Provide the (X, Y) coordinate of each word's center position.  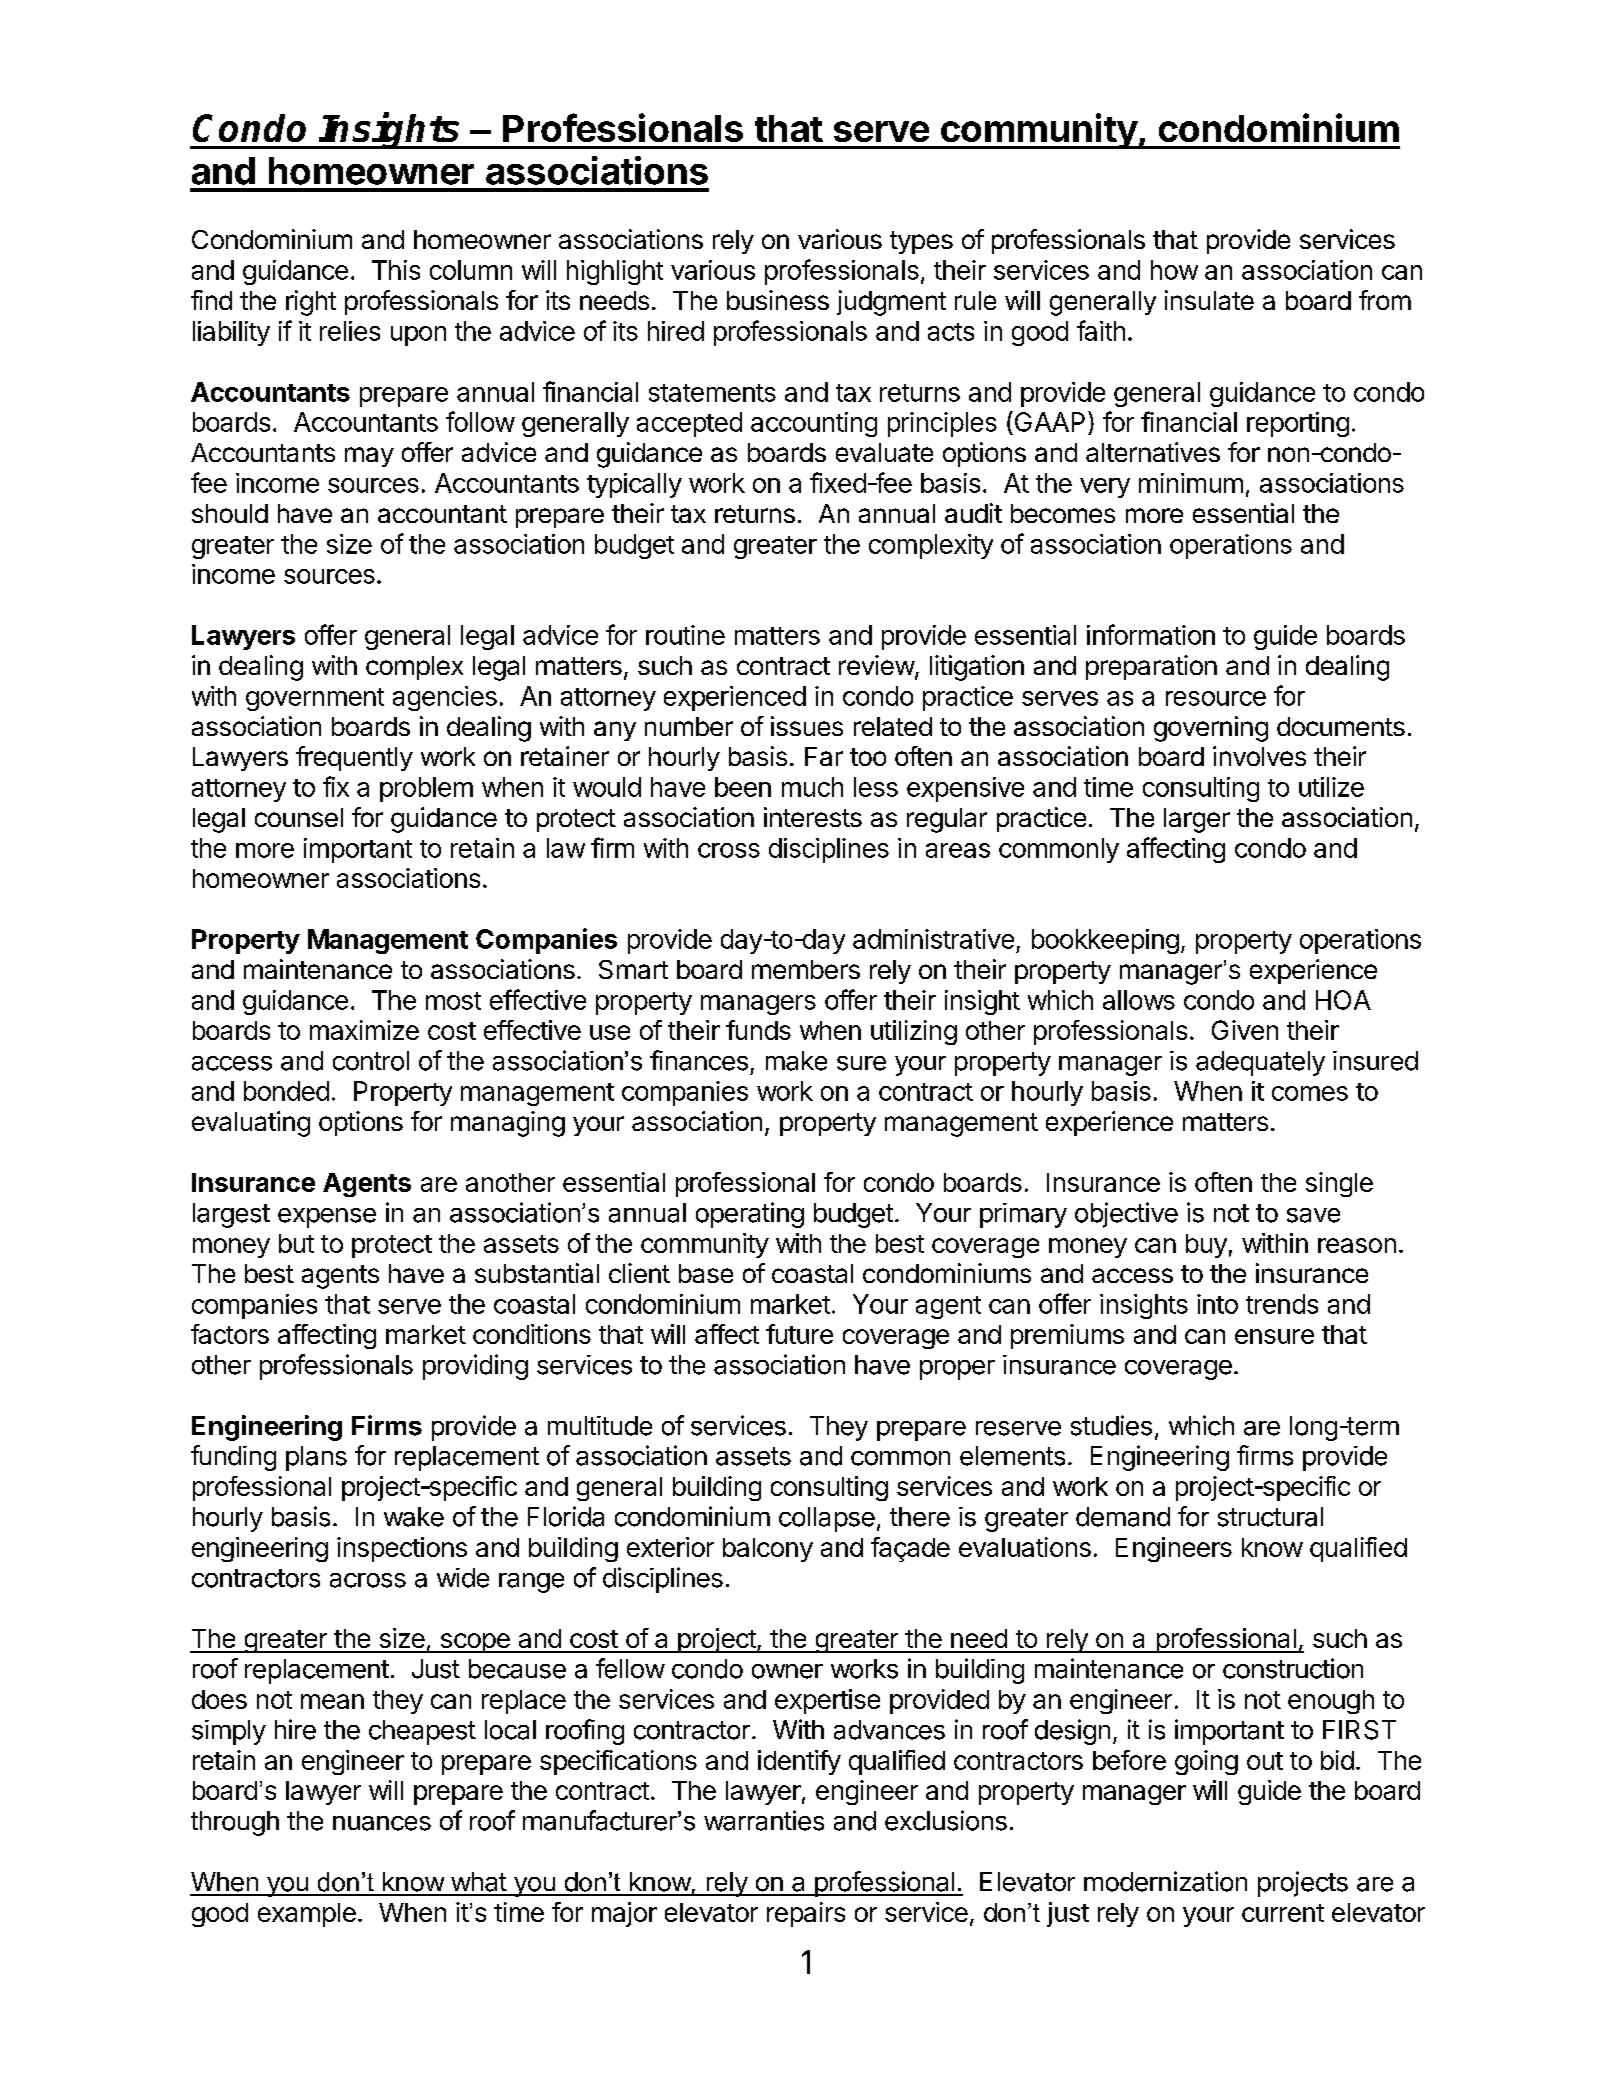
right (311, 303)
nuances (382, 1823)
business (778, 300)
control (371, 1061)
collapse (827, 1519)
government (315, 699)
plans (316, 1458)
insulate (1209, 300)
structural (1270, 1517)
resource (1216, 698)
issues (807, 726)
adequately (1260, 1063)
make (796, 1061)
